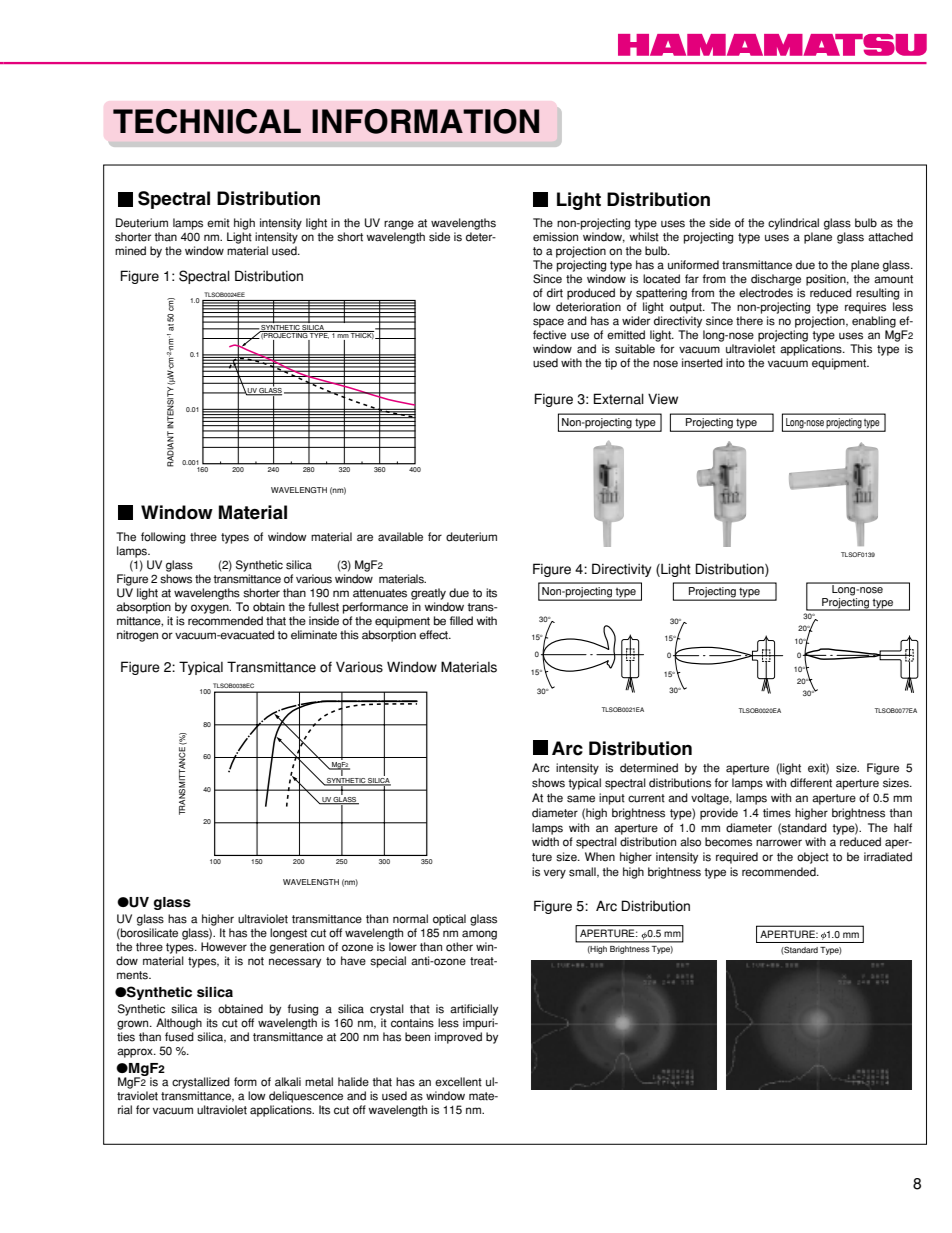 The height and width of the screenshot is (1233, 952). I want to click on cylindrical, so click(793, 224).
